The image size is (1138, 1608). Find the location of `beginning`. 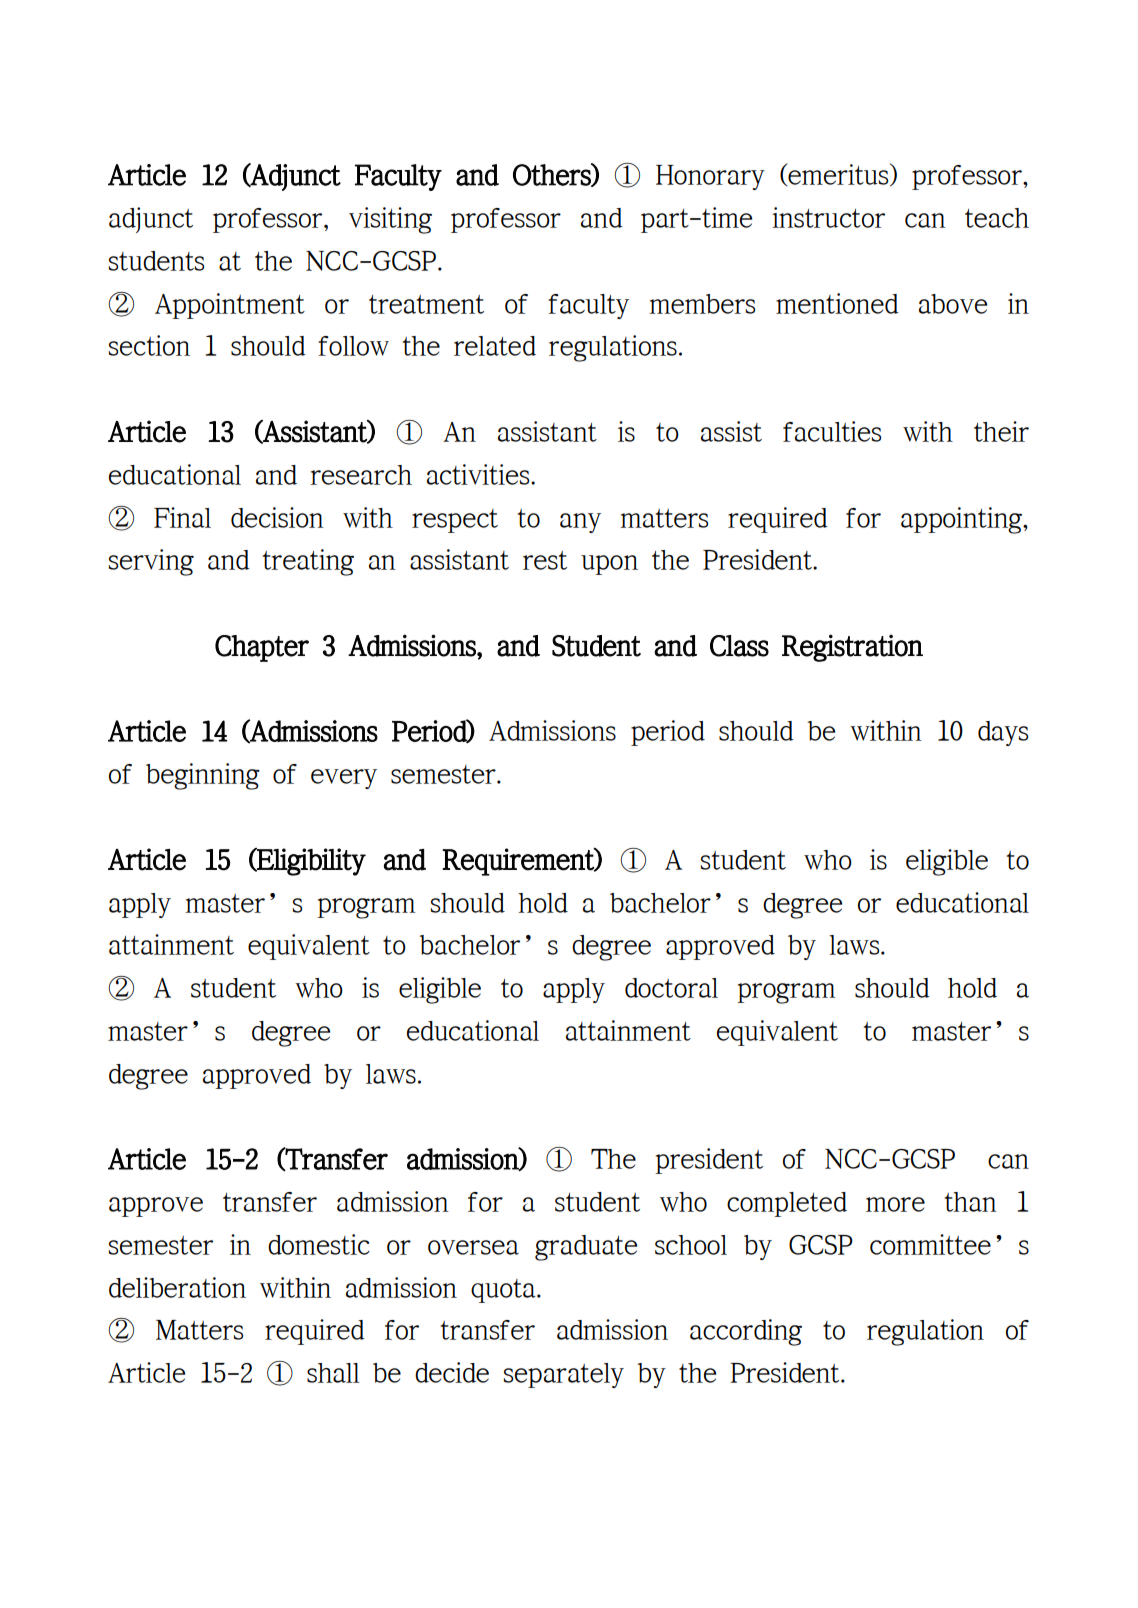

beginning is located at coordinates (203, 776).
